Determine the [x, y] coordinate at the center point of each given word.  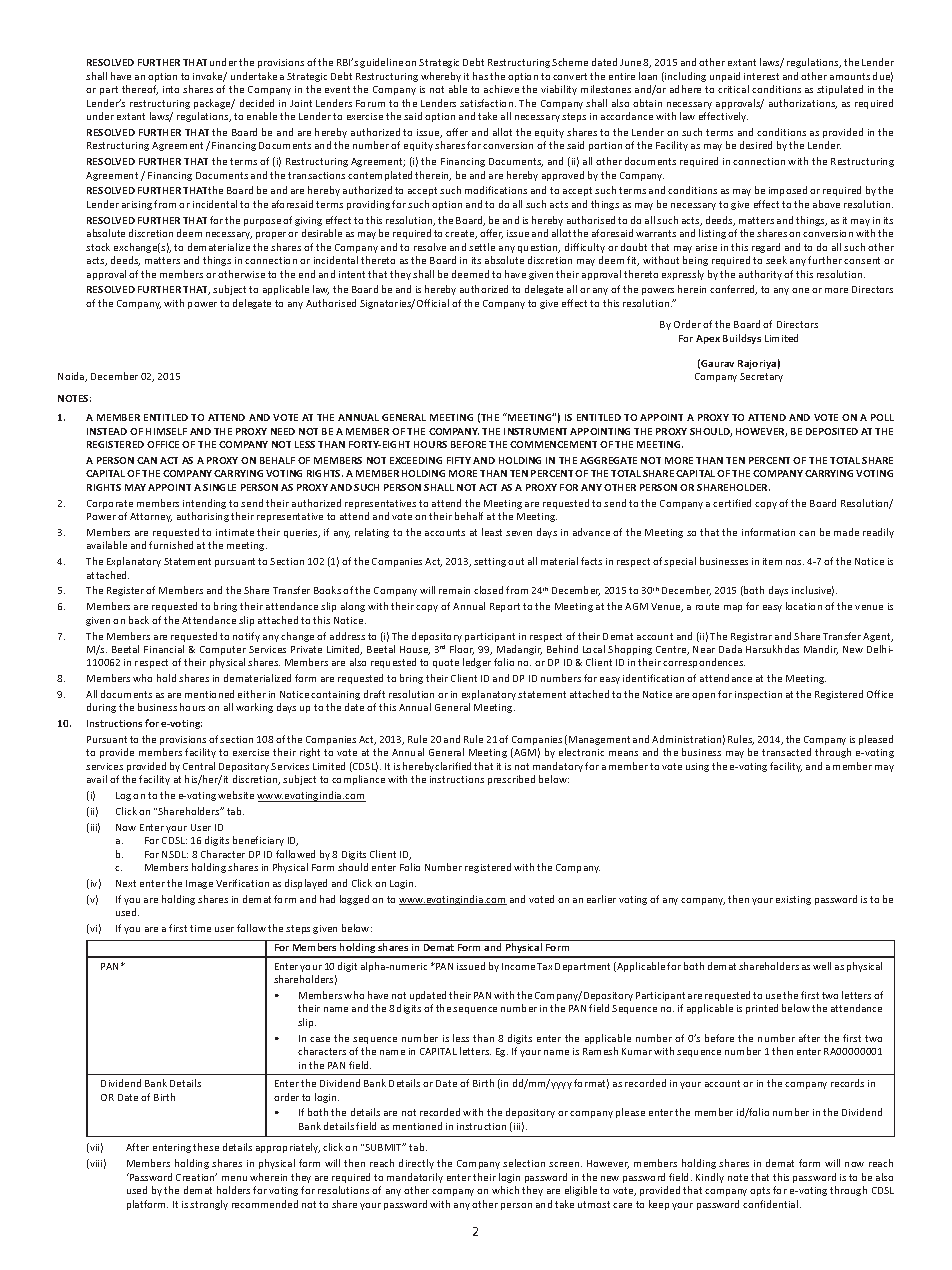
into [171, 89]
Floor [462, 650]
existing [793, 900]
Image [199, 884]
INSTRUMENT [535, 431]
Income [518, 966]
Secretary [761, 377]
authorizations [803, 104]
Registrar [751, 637]
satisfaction [488, 103]
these [206, 1147]
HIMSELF [166, 431]
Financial [164, 649]
